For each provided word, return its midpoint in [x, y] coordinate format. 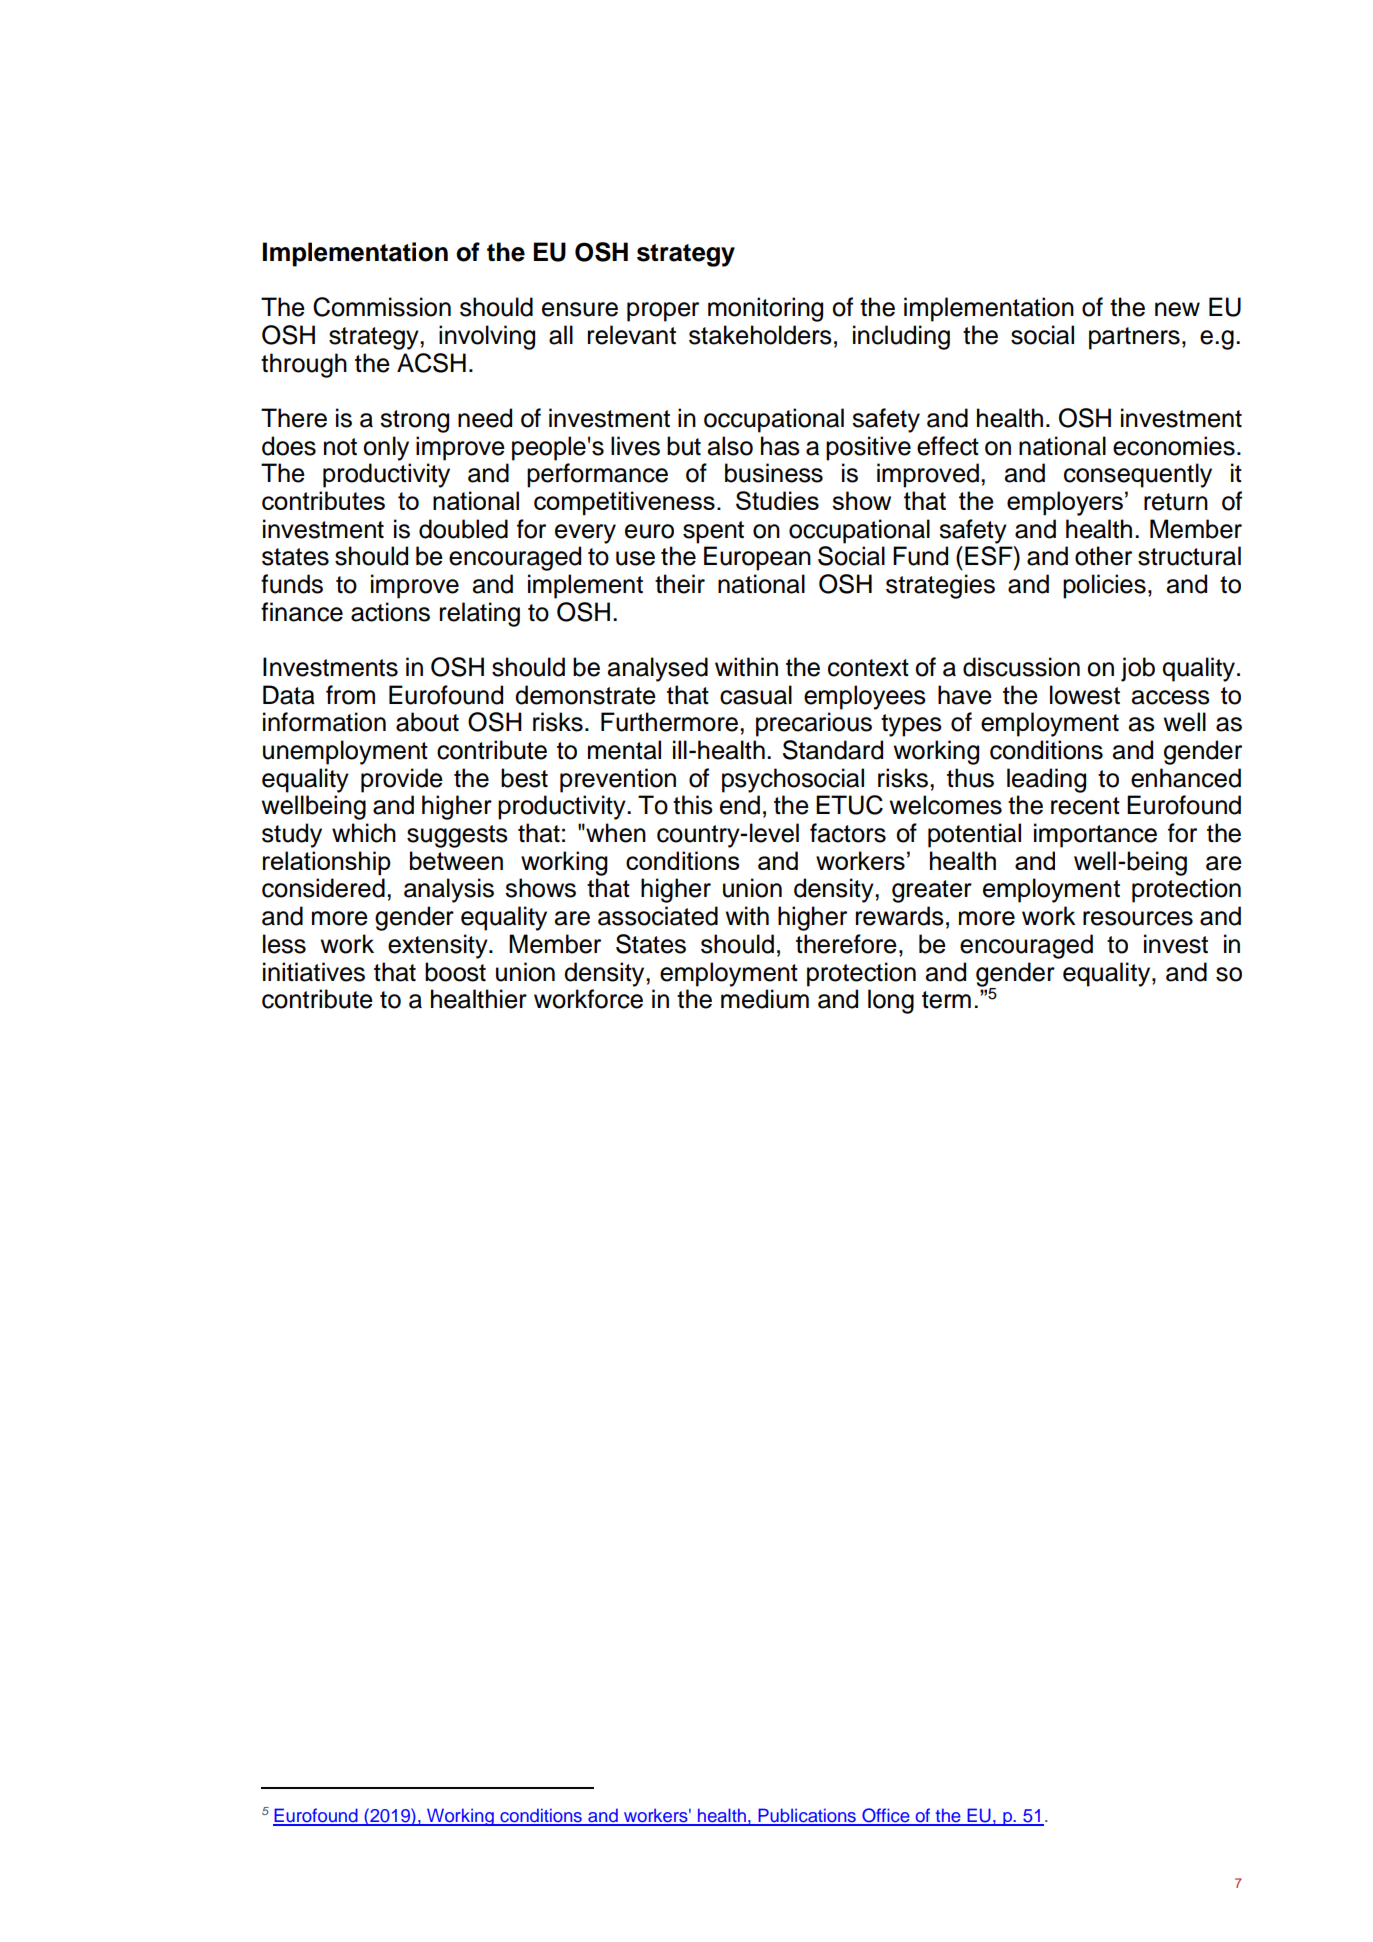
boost [455, 972]
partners [1134, 338]
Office [886, 1816]
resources [1138, 918]
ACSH [431, 363]
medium [765, 999]
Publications [807, 1816]
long [891, 1001]
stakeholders [760, 335]
